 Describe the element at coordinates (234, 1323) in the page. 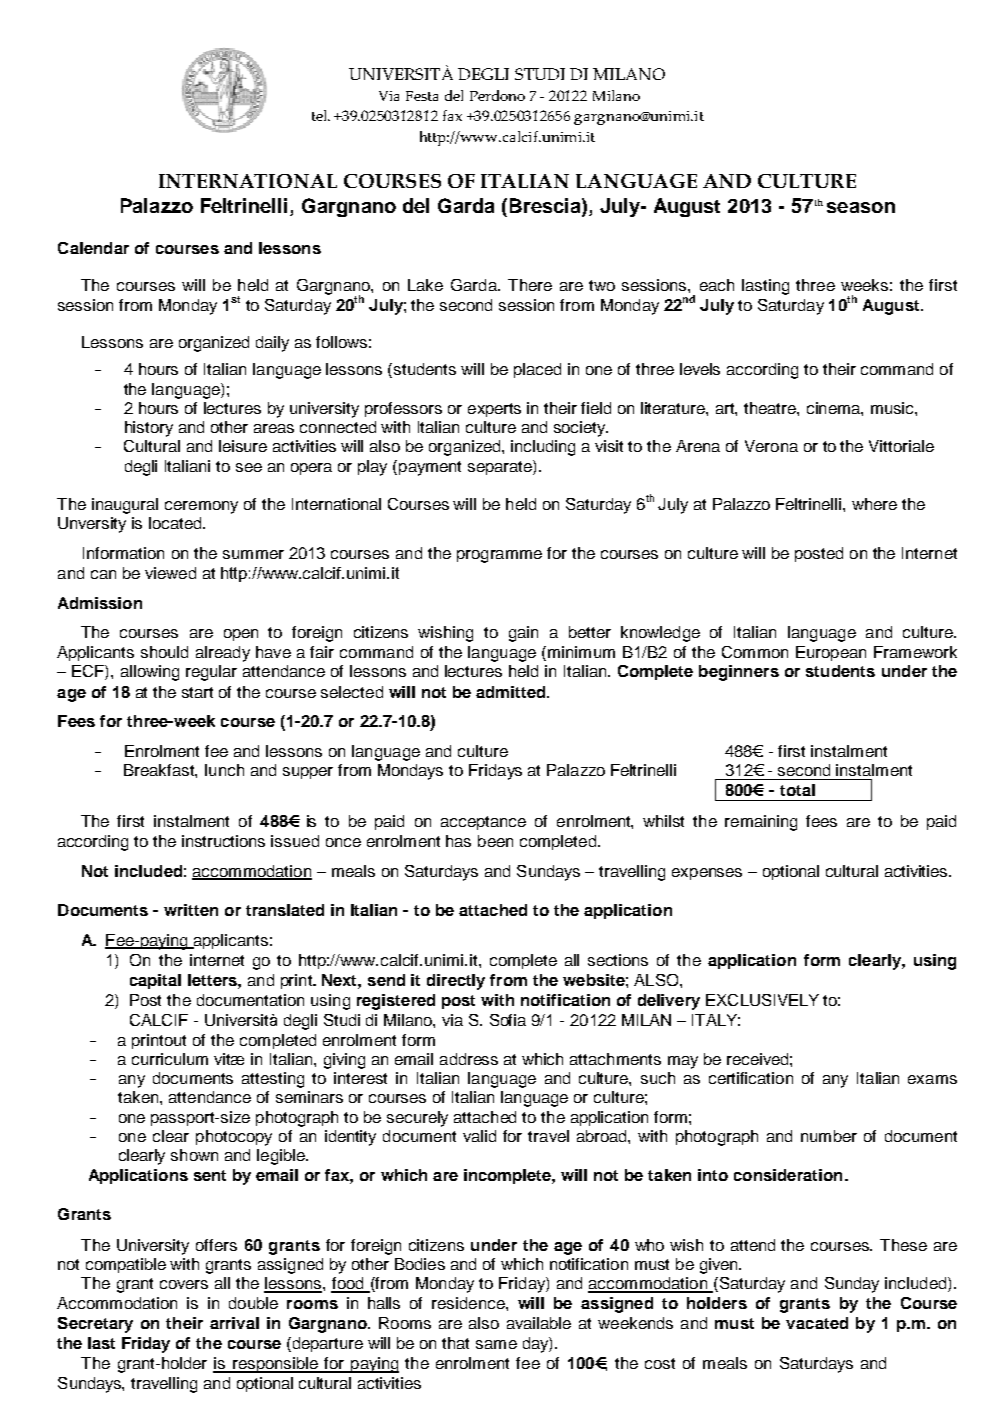

I see `arrival` at that location.
